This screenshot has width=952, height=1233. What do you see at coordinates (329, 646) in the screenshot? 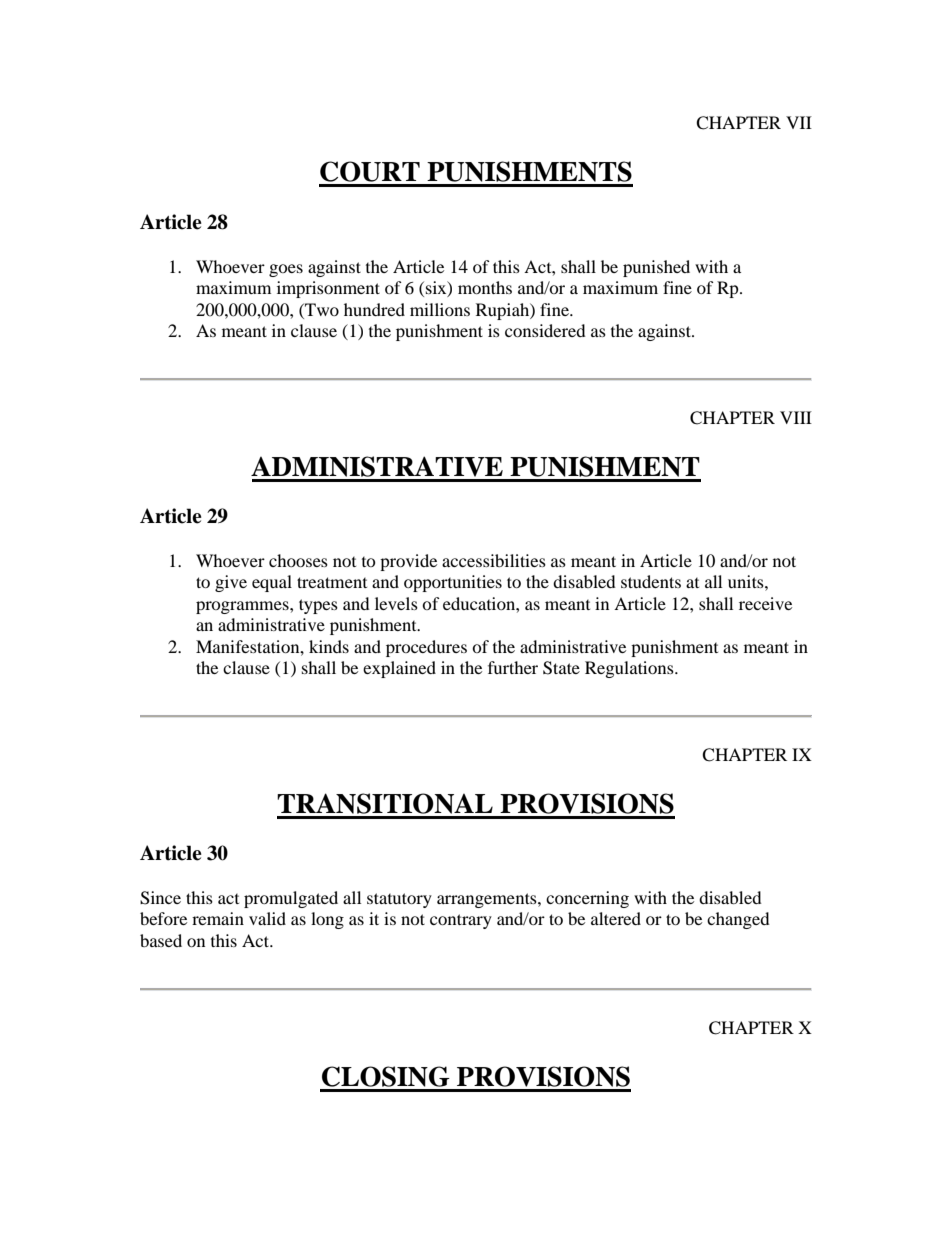
I see `kinds` at bounding box center [329, 646].
